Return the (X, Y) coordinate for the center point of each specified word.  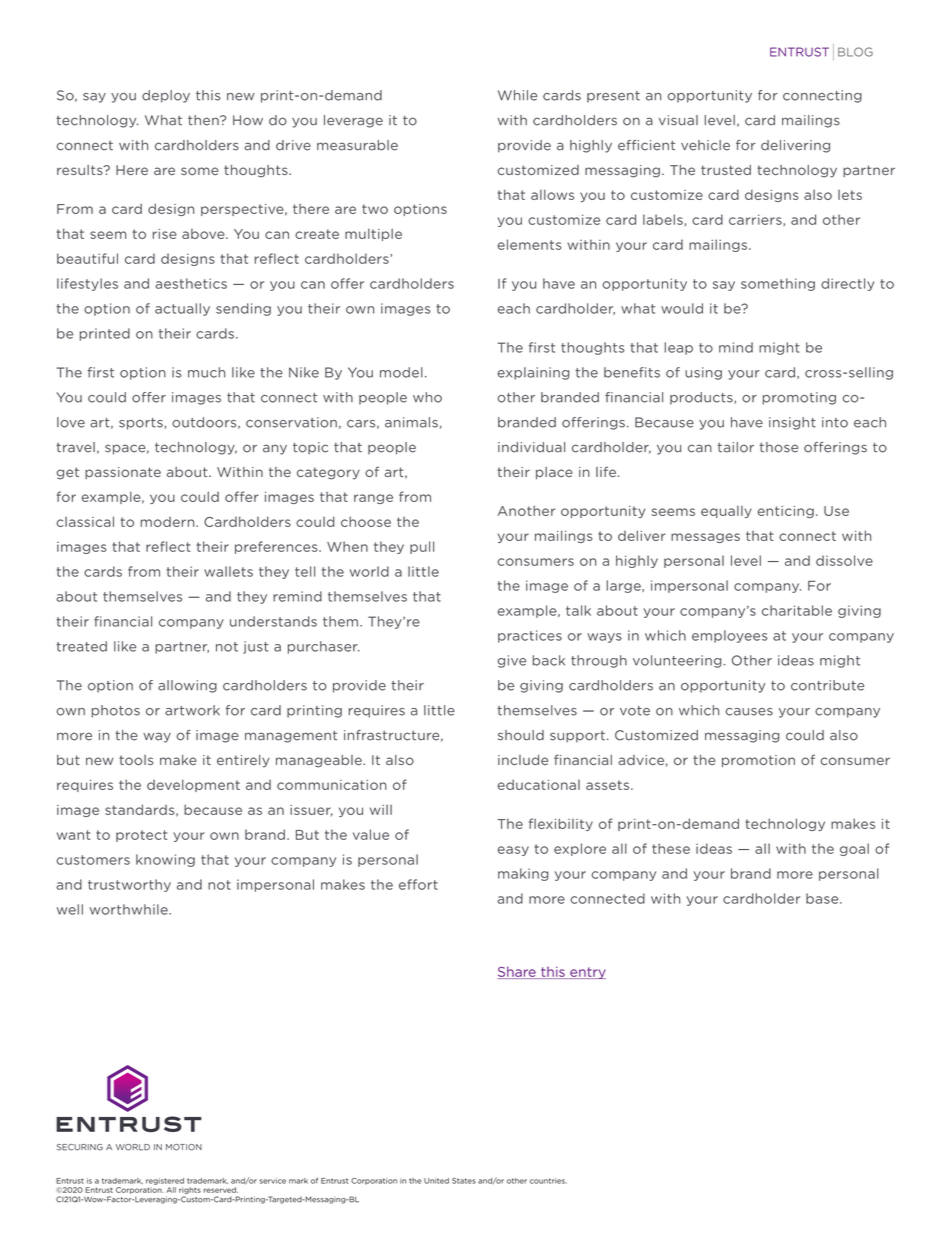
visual (678, 120)
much (206, 372)
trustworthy (129, 885)
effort (418, 884)
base (823, 898)
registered (165, 1181)
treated (81, 646)
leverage (353, 121)
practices (530, 636)
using (703, 373)
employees (730, 636)
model (401, 372)
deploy (166, 96)
